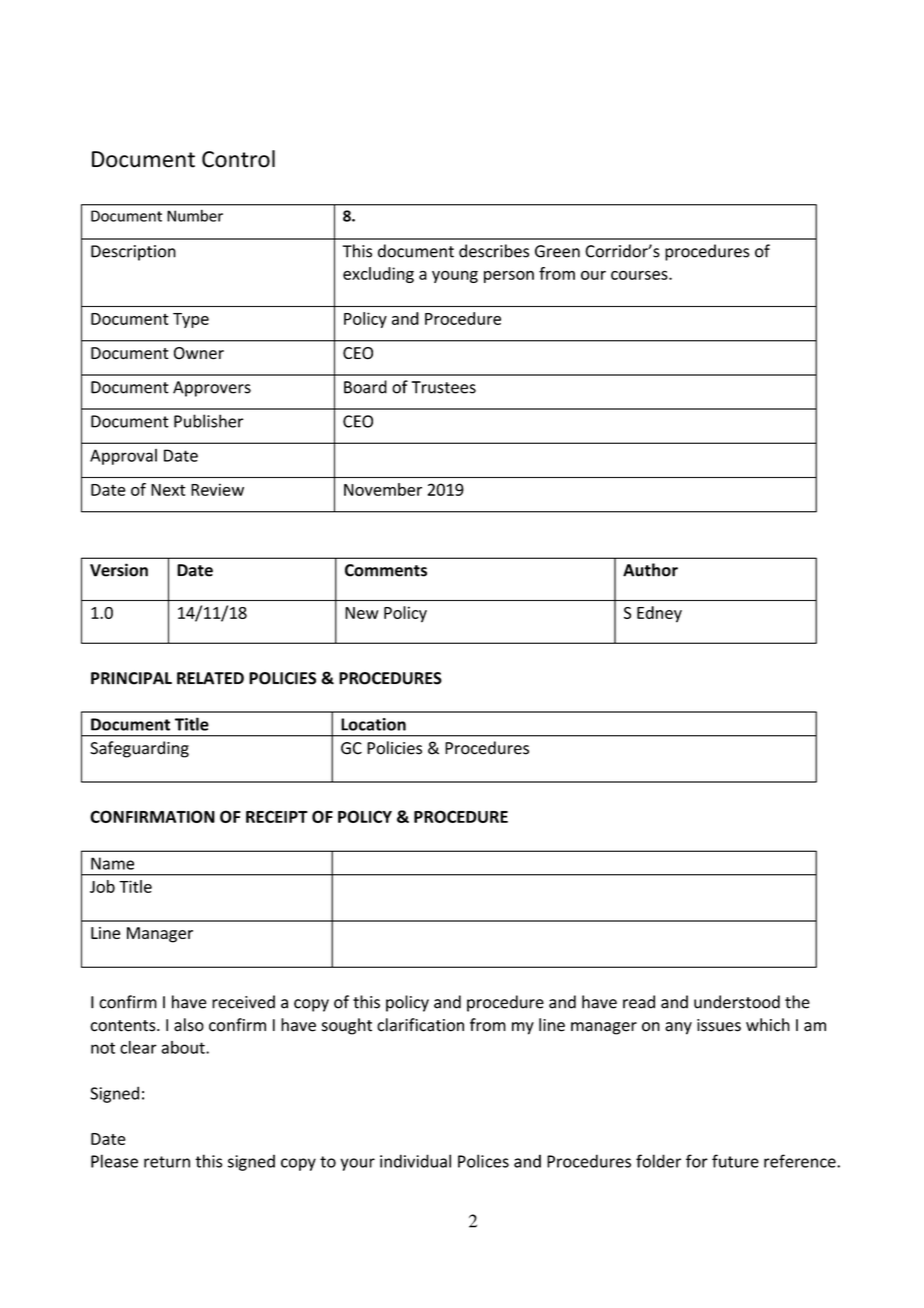 The width and height of the page is (924, 1308). What do you see at coordinates (210, 678) in the page?
I see `RELATED` at bounding box center [210, 678].
